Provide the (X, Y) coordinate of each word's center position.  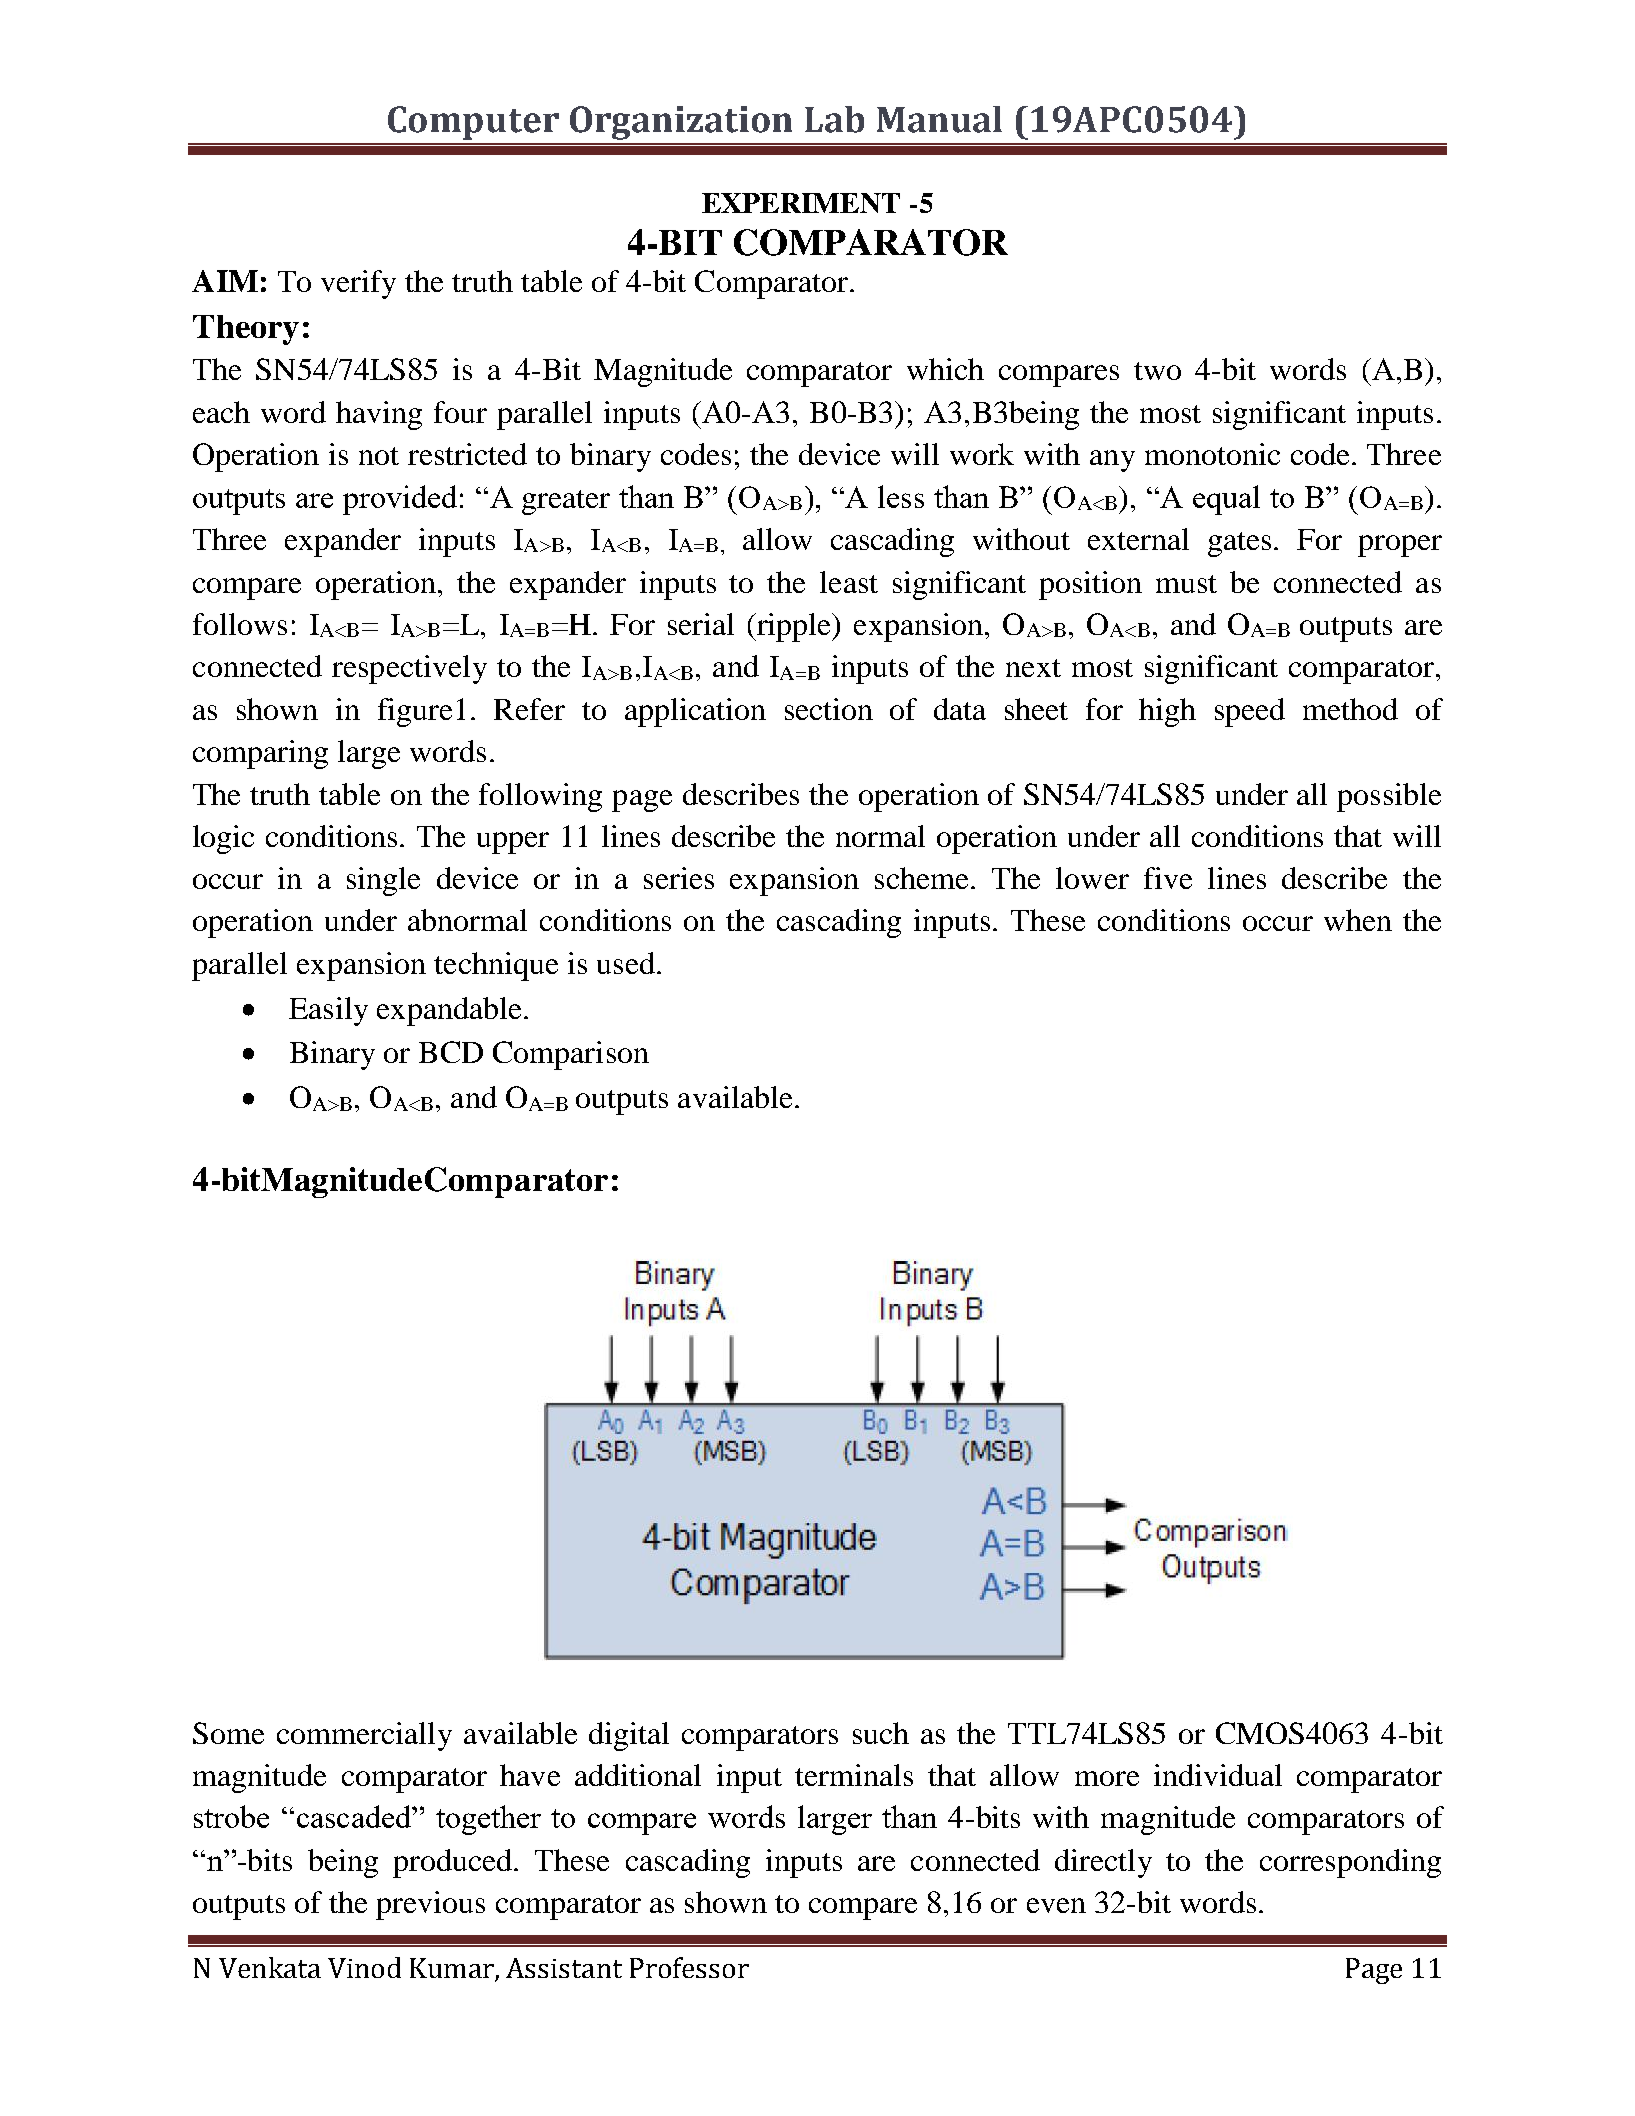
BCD (451, 1052)
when (1358, 920)
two (1157, 371)
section (829, 709)
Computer (473, 123)
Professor (689, 1967)
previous (430, 1905)
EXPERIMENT (801, 203)
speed (1250, 712)
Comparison (571, 1055)
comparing (260, 754)
